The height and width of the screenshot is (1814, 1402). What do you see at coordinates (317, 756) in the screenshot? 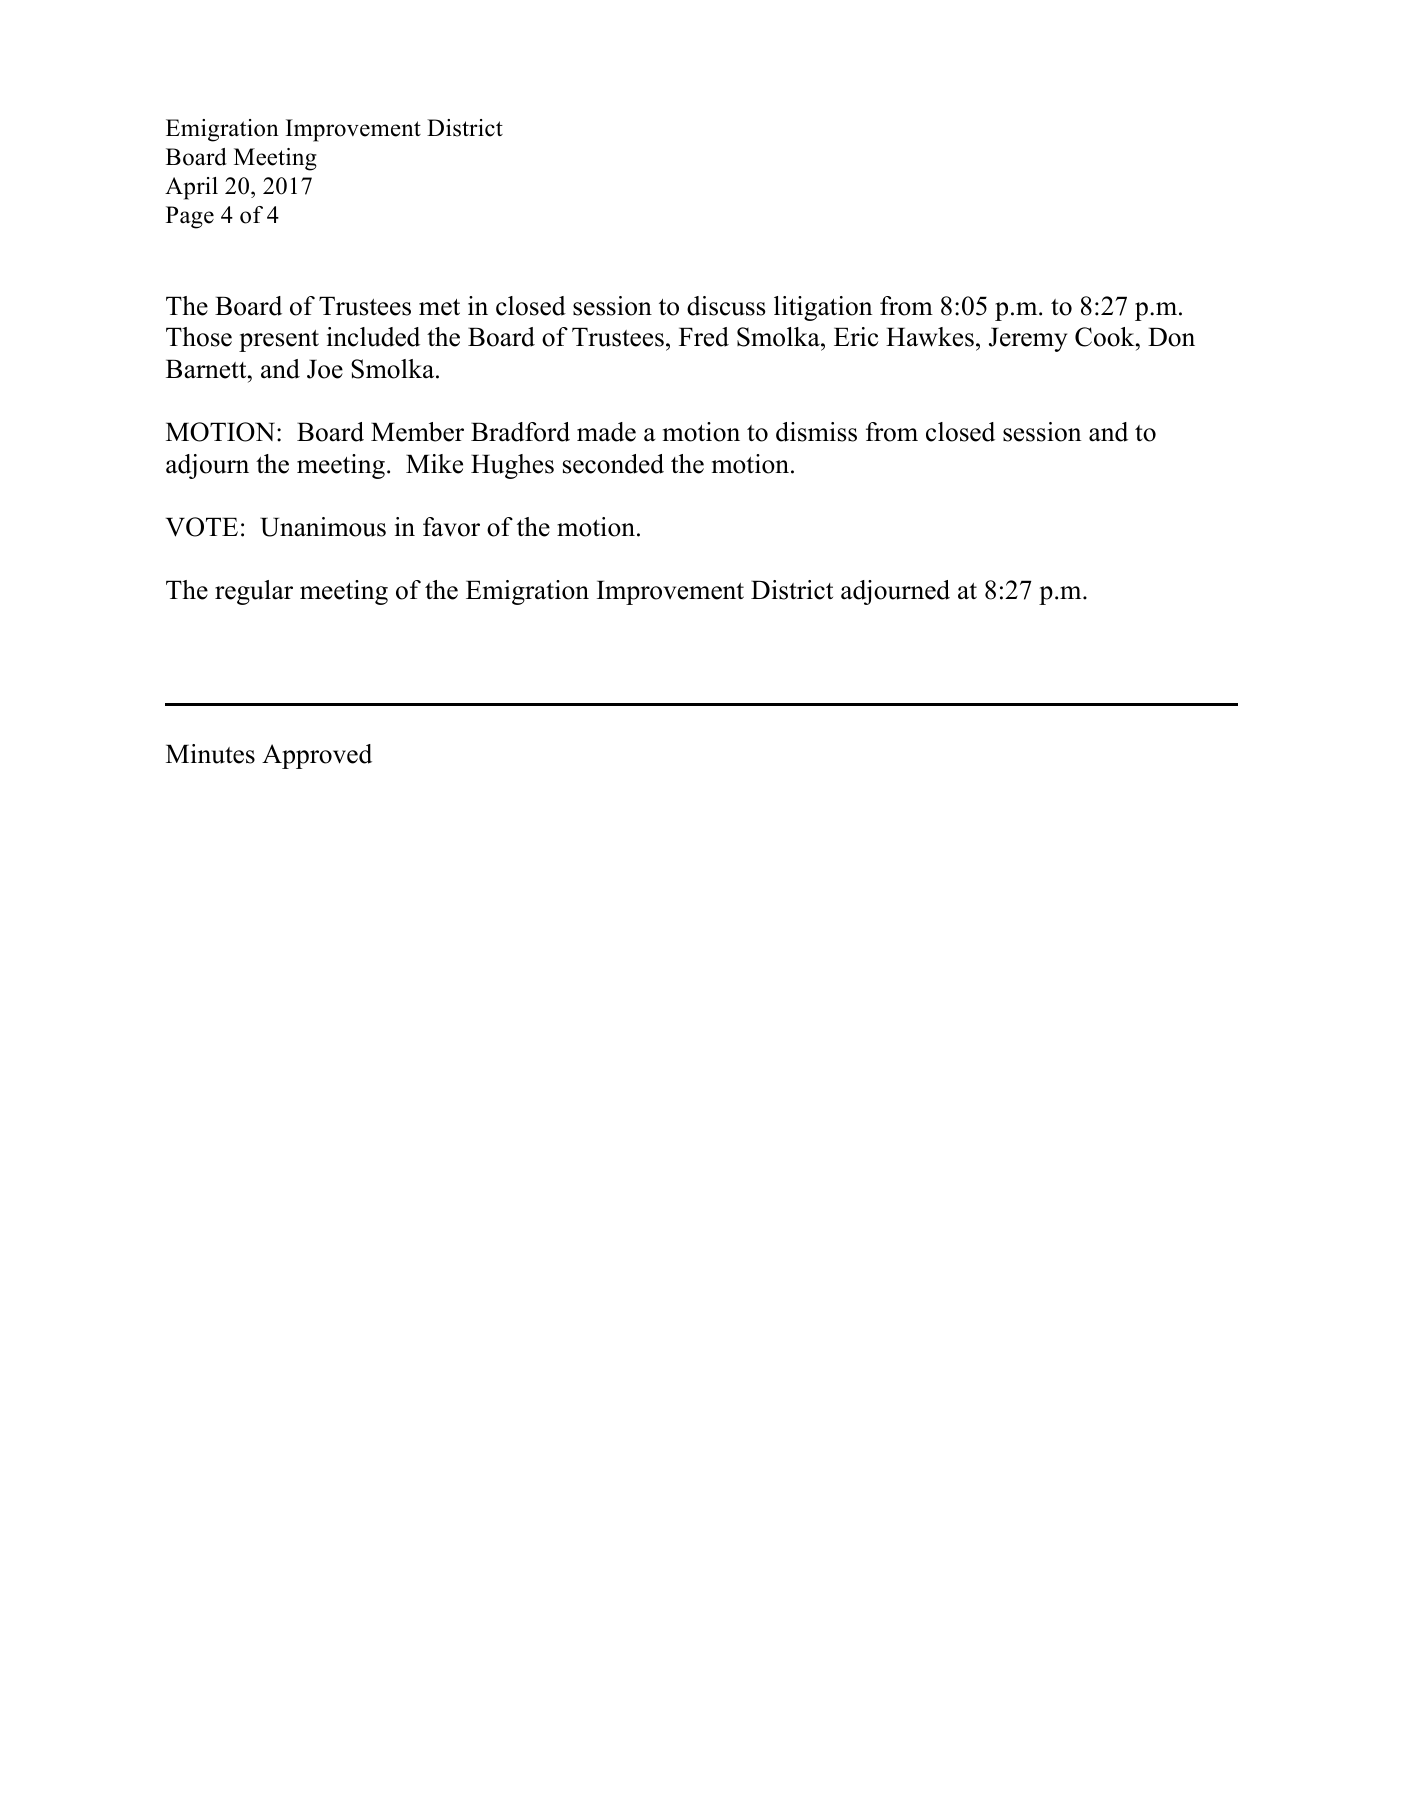
I see `Approved` at bounding box center [317, 756].
